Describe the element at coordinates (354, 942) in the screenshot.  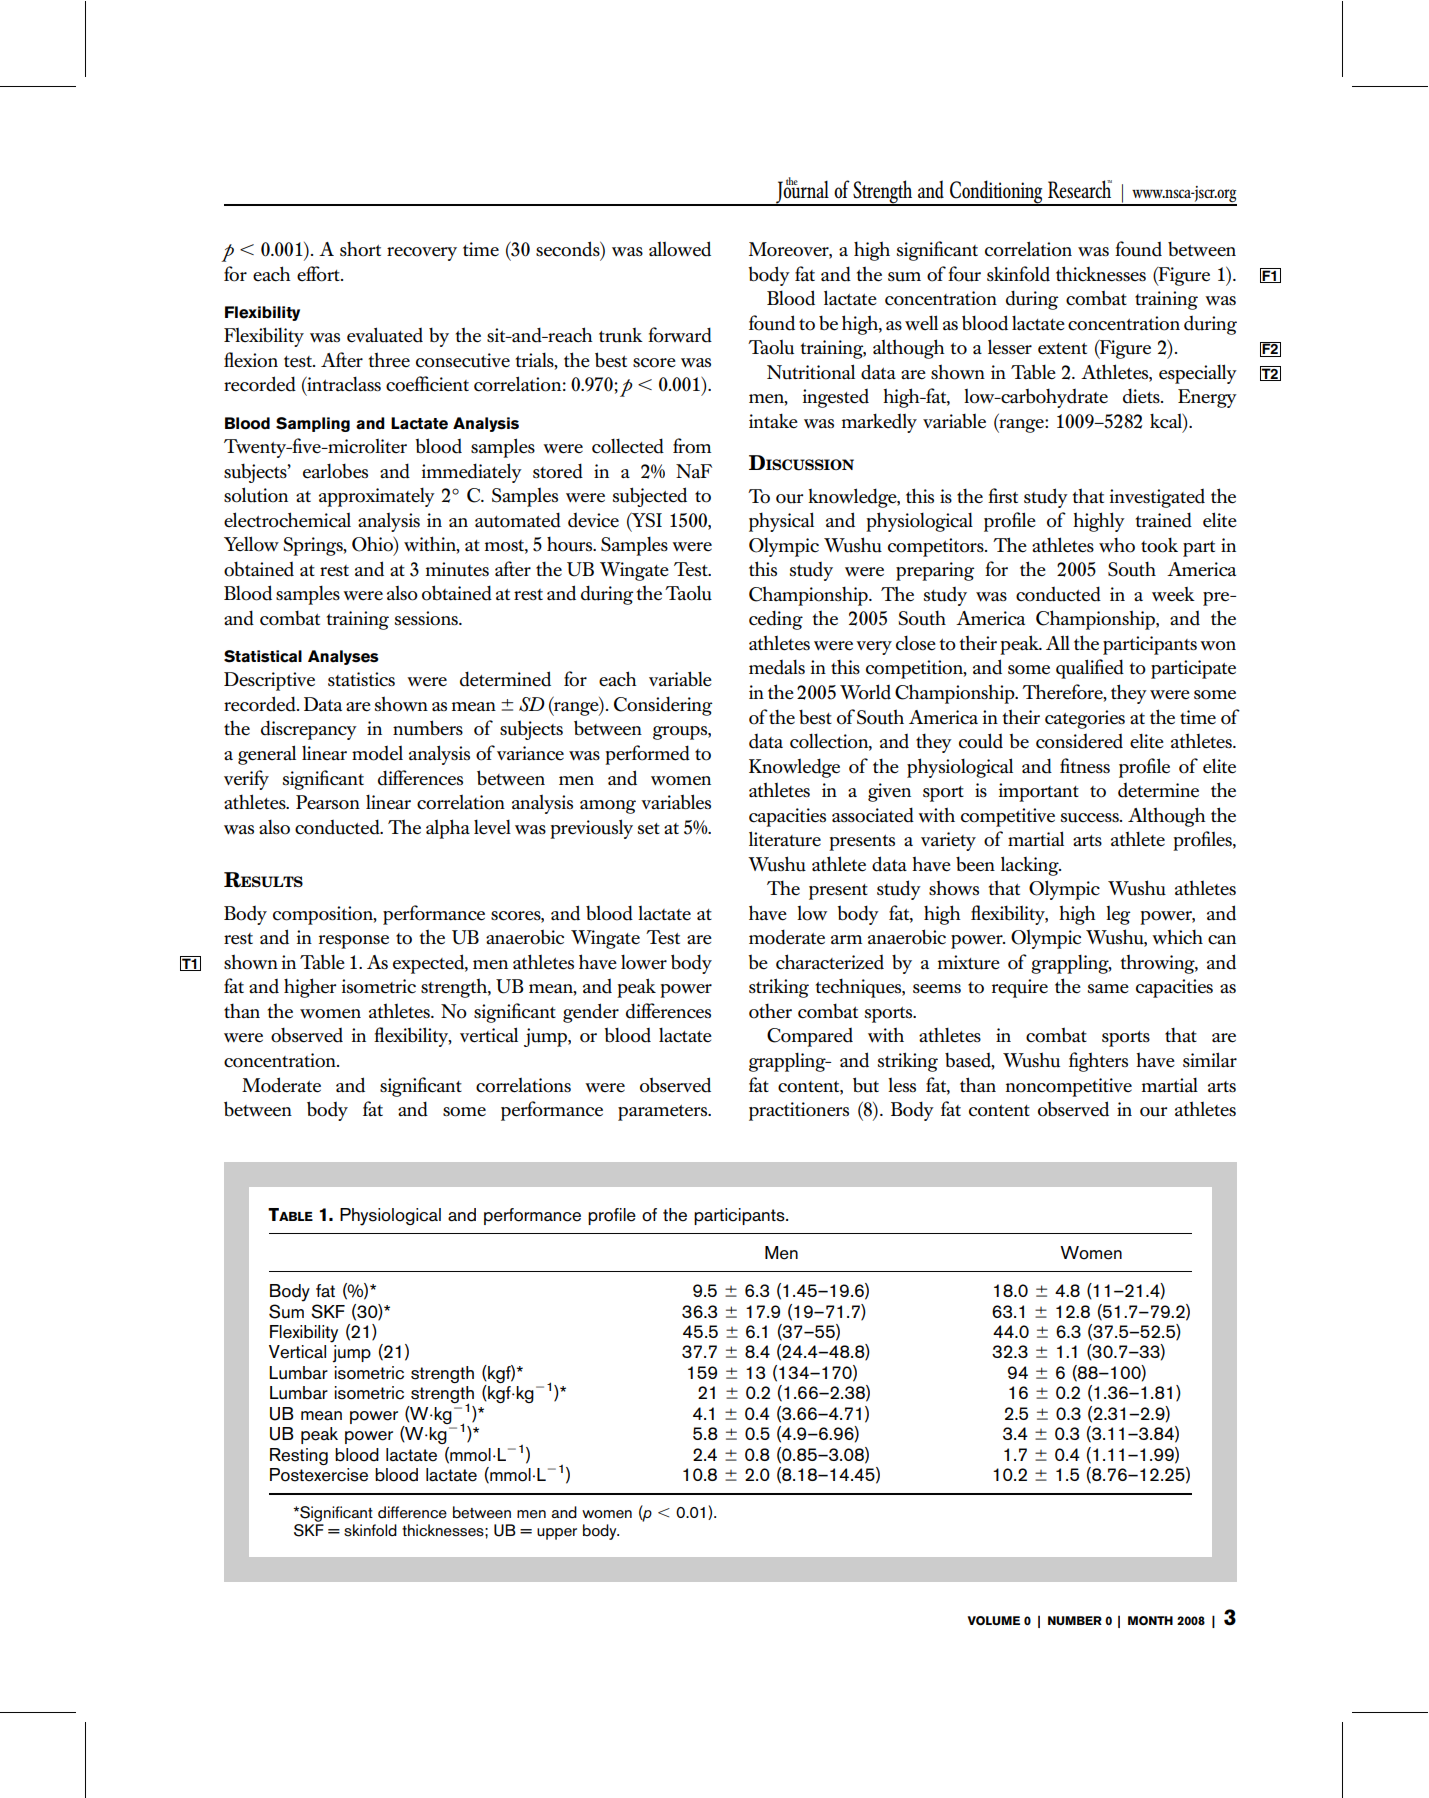
I see `response` at that location.
